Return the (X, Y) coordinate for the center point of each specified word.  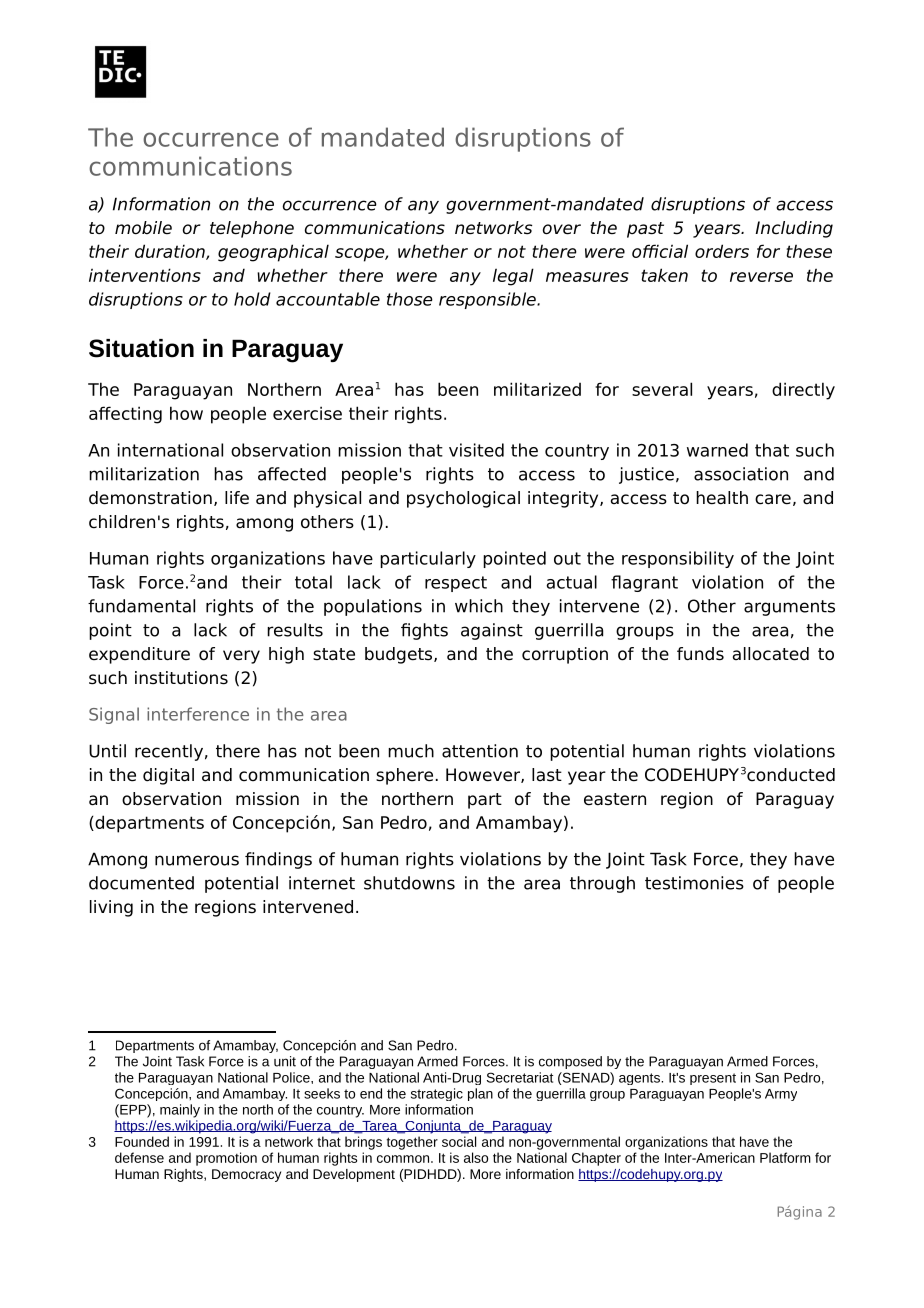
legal (513, 277)
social (459, 1141)
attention (480, 751)
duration (171, 252)
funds (700, 654)
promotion (226, 1159)
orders (722, 251)
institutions (181, 678)
